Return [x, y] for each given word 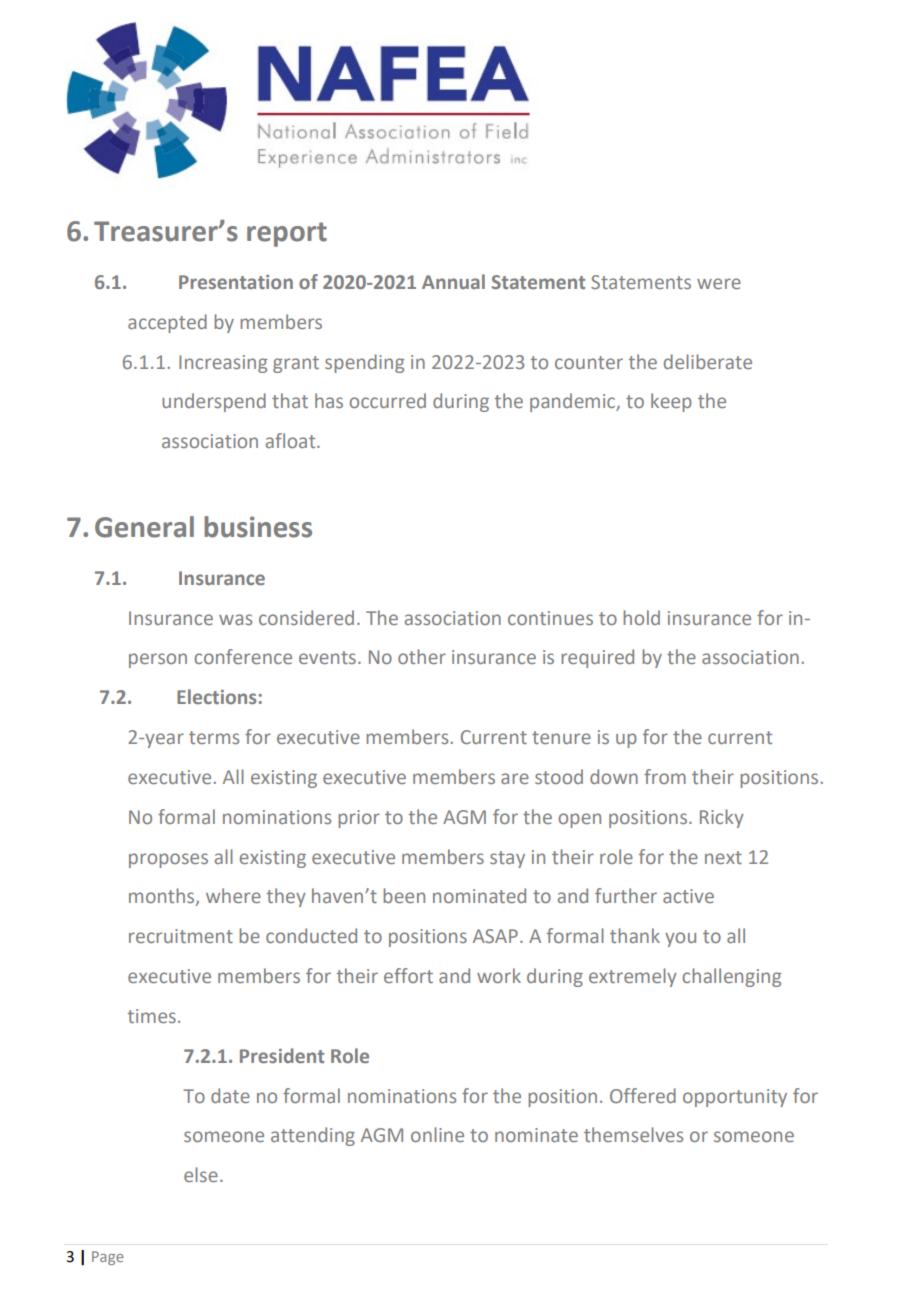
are [515, 778]
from [665, 776]
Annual [453, 281]
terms [214, 737]
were [719, 283]
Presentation [236, 282]
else [201, 1174]
